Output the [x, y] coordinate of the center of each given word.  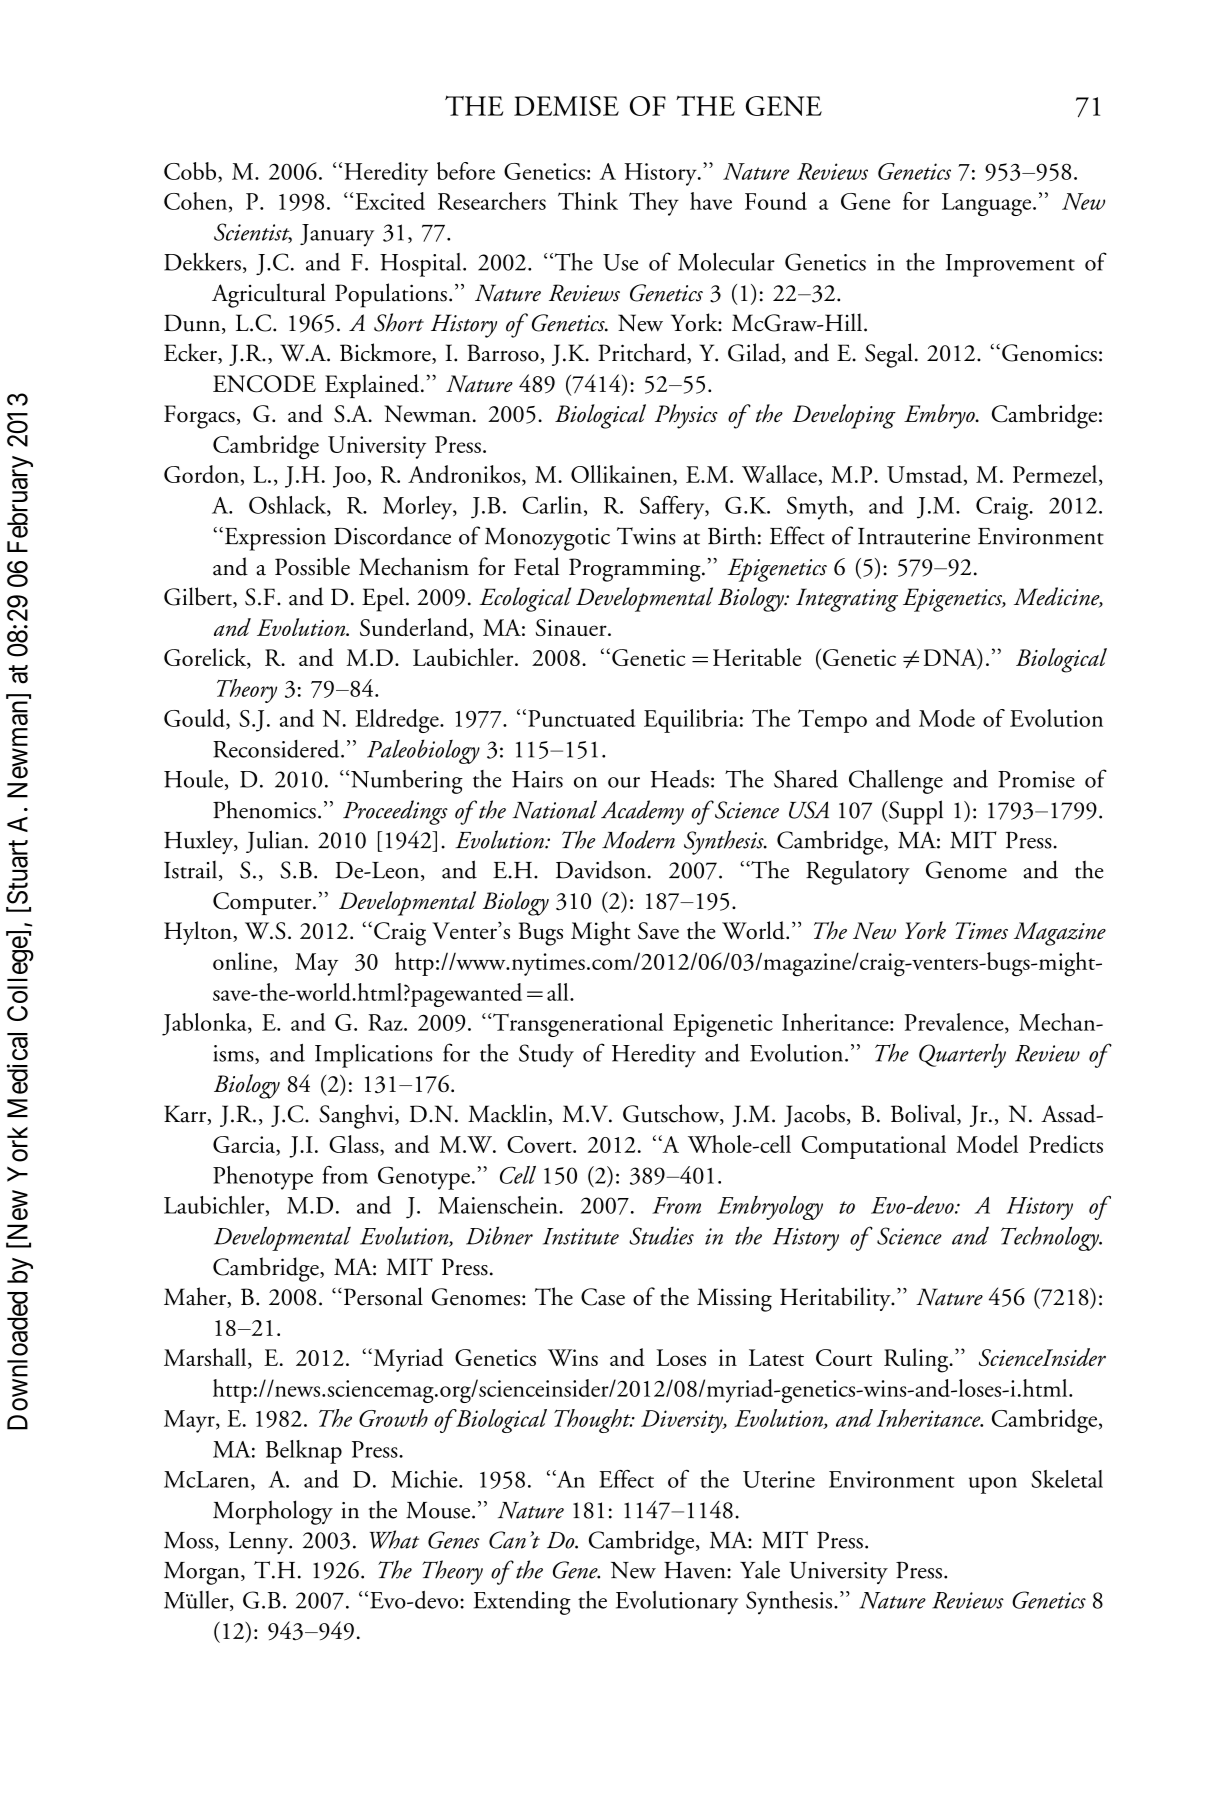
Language [988, 204]
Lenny [260, 1543]
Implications [373, 1056]
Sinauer [572, 627]
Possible [312, 566]
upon [993, 1485]
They [654, 204]
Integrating [847, 600]
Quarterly [962, 1056]
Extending [522, 1603]
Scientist [253, 233]
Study [546, 1056]
